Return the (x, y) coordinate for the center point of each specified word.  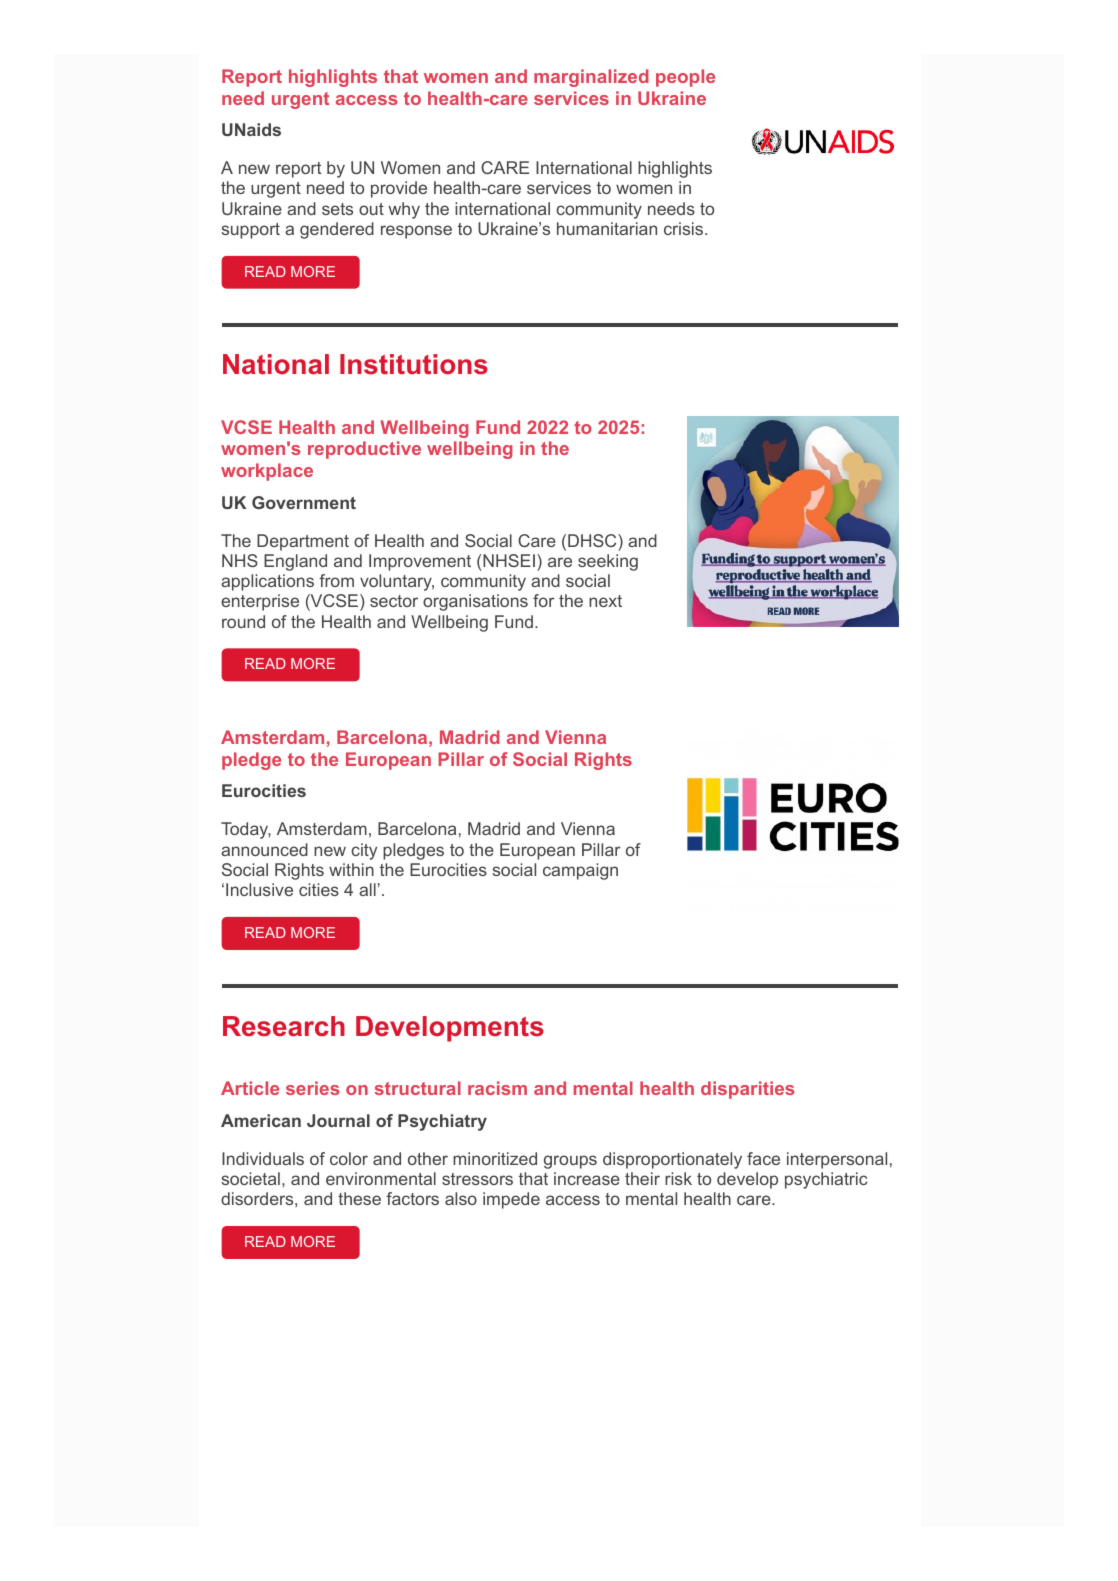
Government (304, 502)
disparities (747, 1090)
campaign (580, 871)
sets (337, 209)
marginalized (591, 78)
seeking (608, 562)
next (605, 601)
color (349, 1158)
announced (264, 849)
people (685, 78)
